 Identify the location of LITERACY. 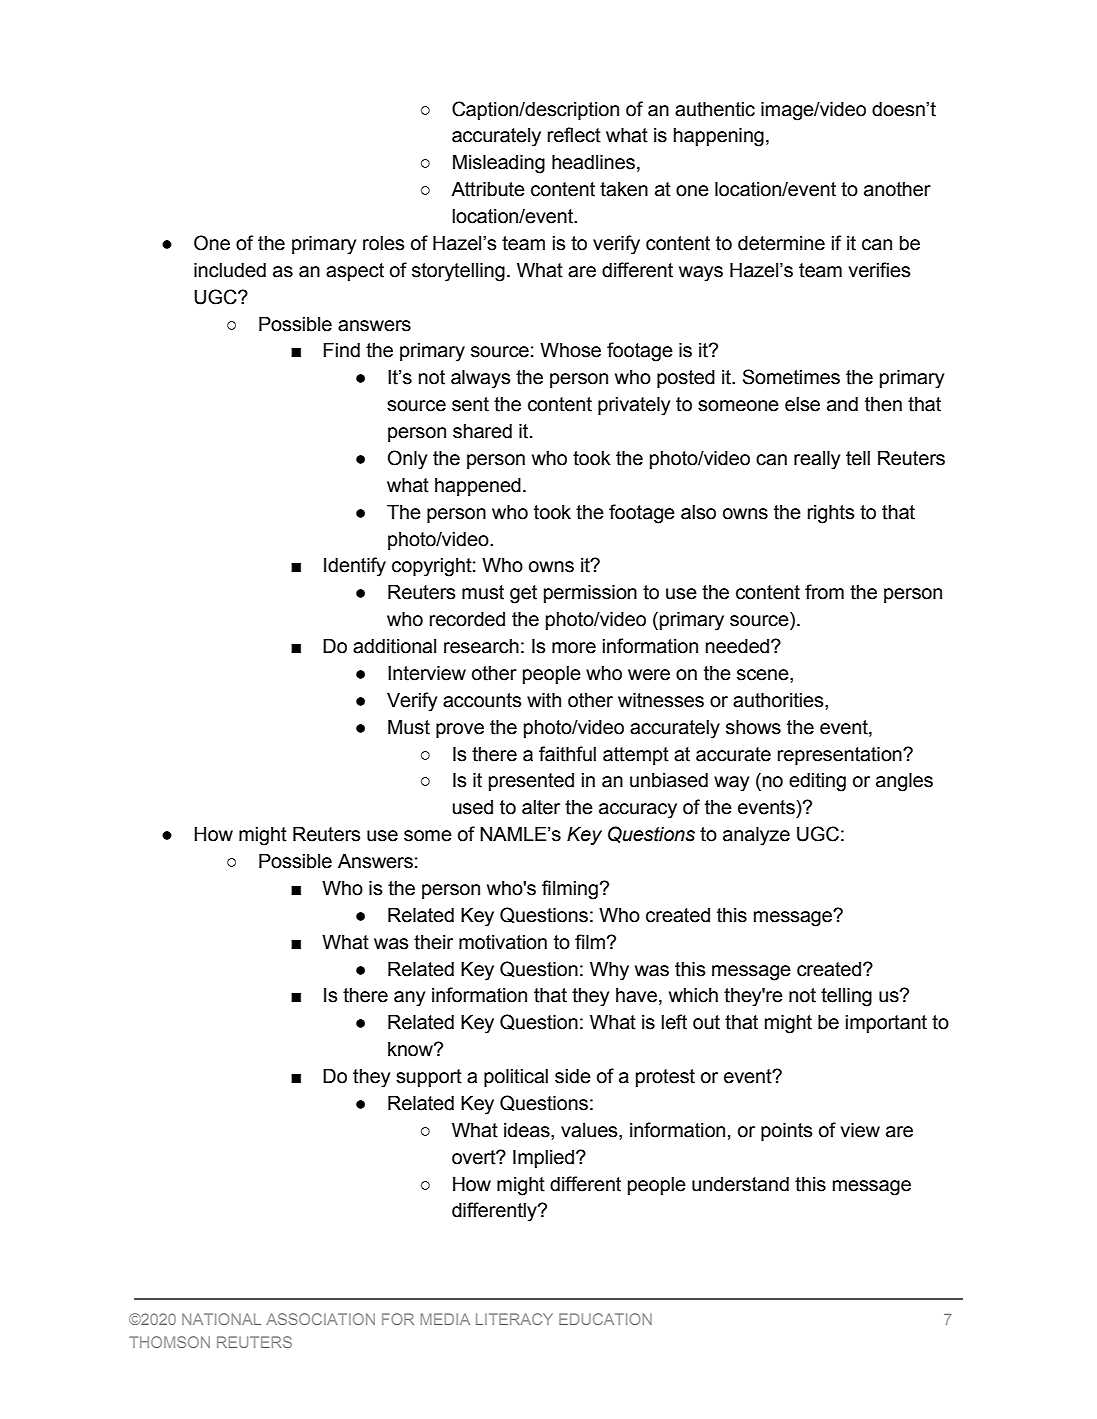
(514, 1319).
